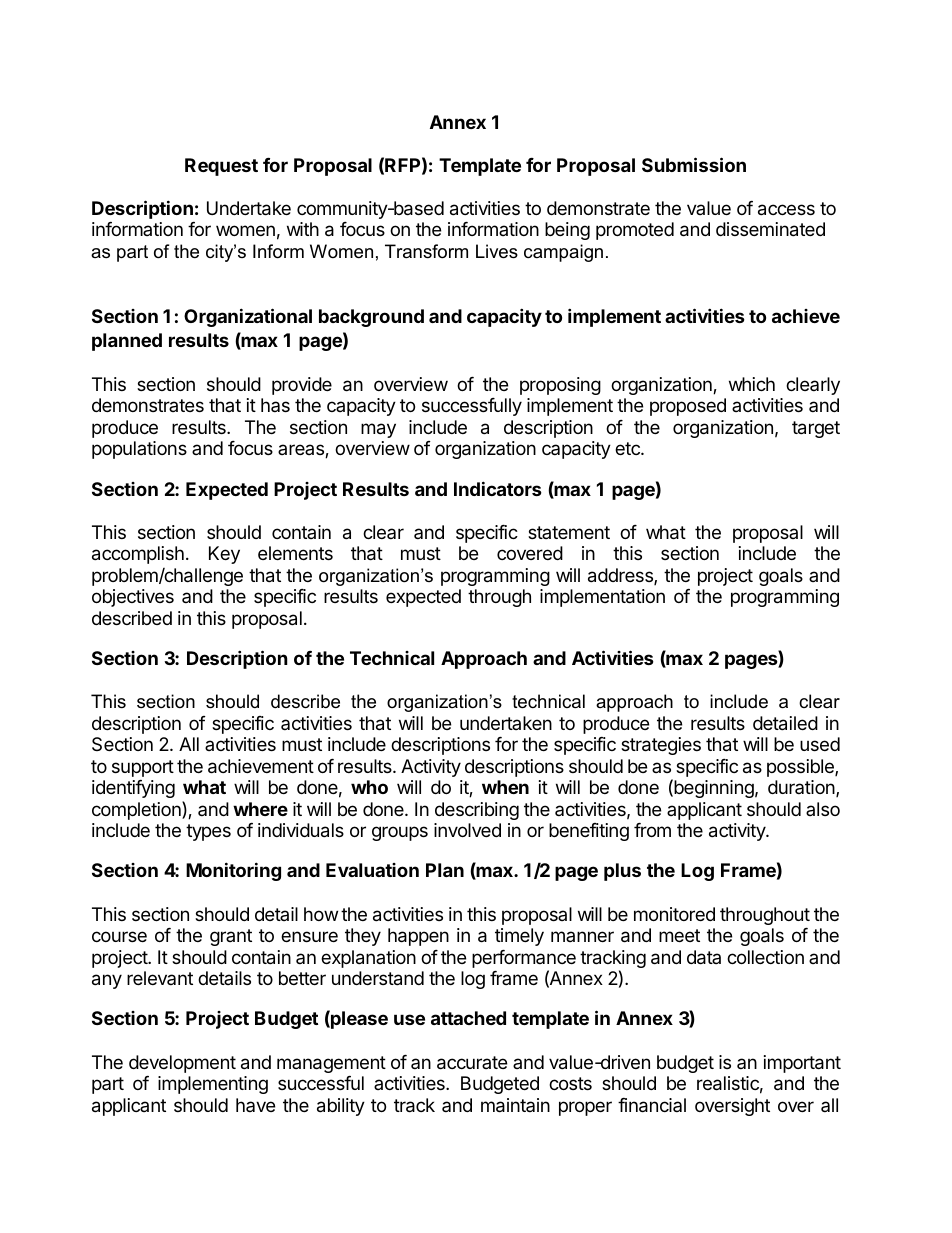 Image resolution: width=952 pixels, height=1233 pixels. What do you see at coordinates (801, 787) in the screenshot?
I see `duration` at bounding box center [801, 787].
